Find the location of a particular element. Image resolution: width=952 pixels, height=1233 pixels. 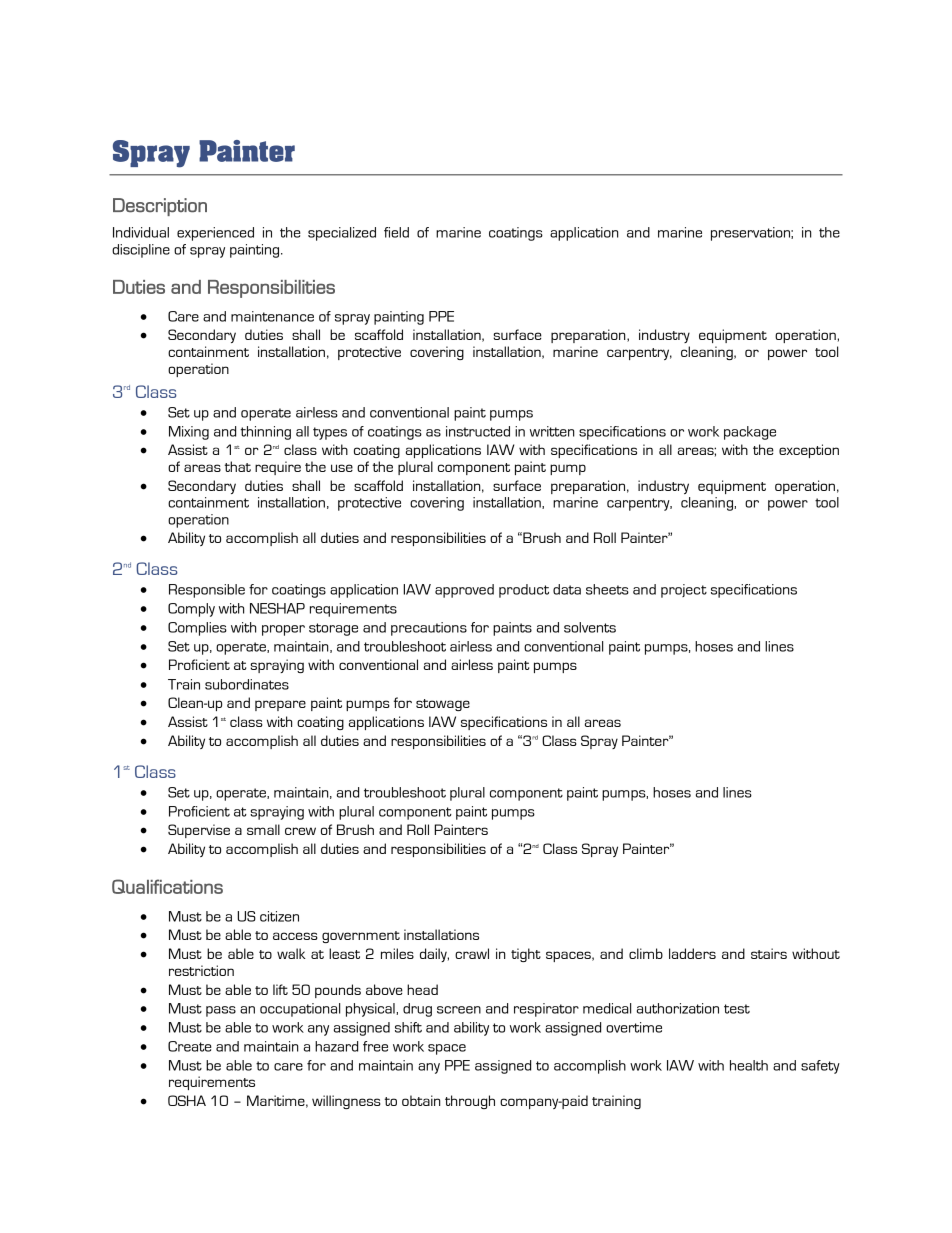

field is located at coordinates (396, 232).
